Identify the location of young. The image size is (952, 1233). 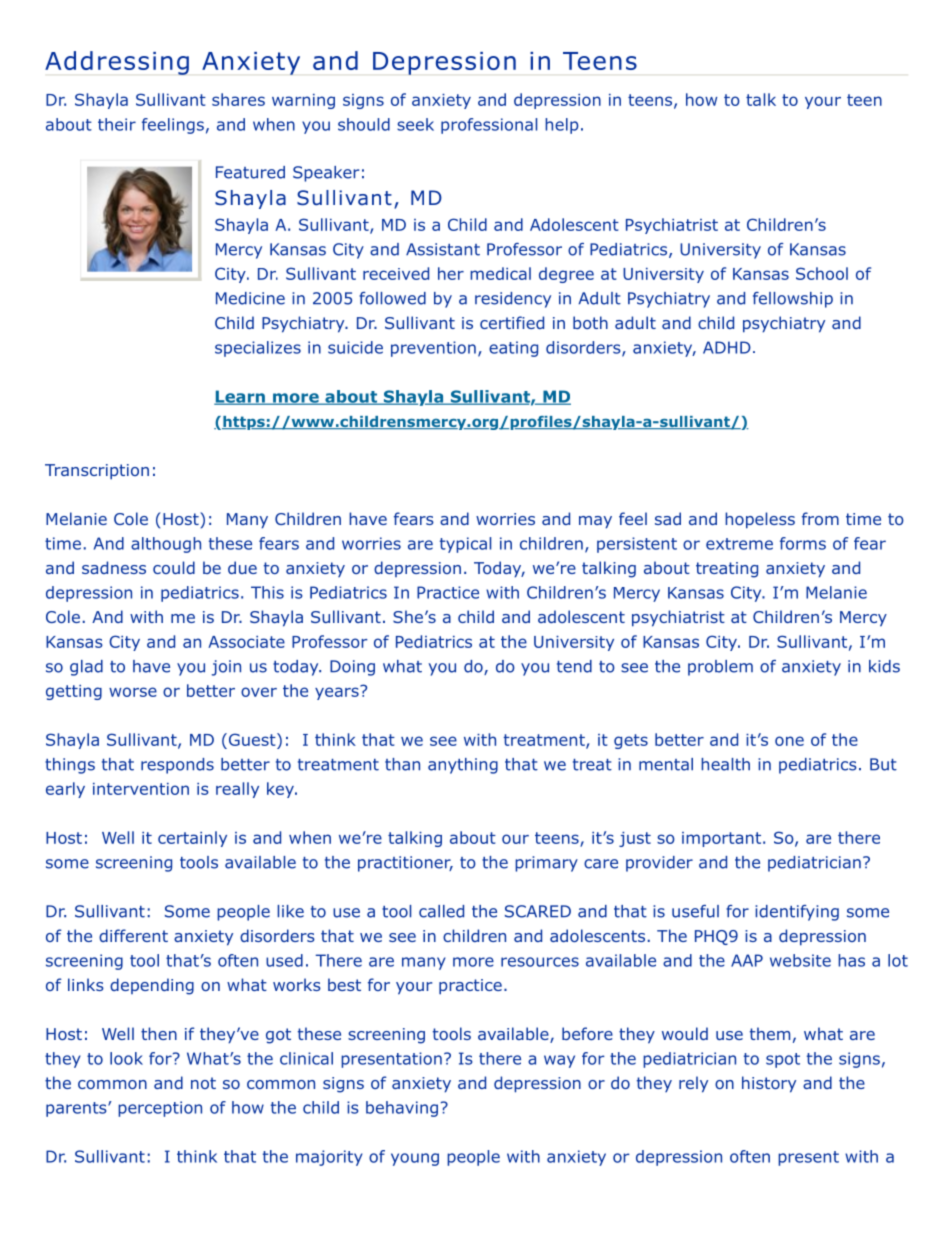
(415, 1159).
